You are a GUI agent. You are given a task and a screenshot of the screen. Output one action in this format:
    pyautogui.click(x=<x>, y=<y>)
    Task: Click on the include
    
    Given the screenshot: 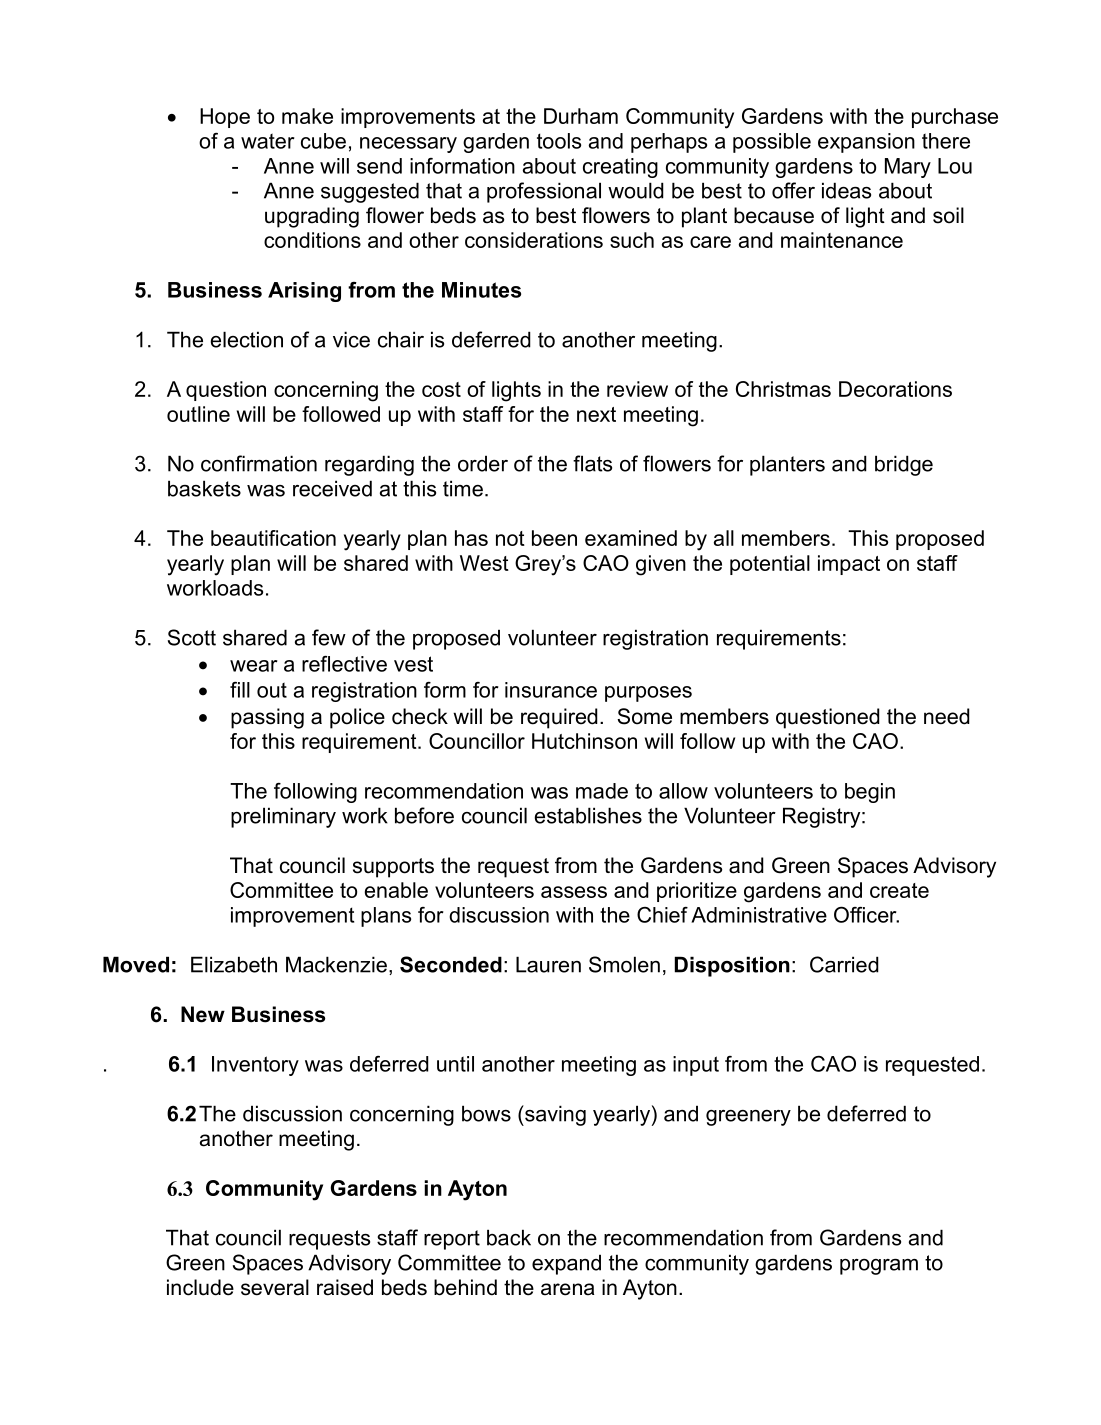 What is the action you would take?
    pyautogui.click(x=200, y=1287)
